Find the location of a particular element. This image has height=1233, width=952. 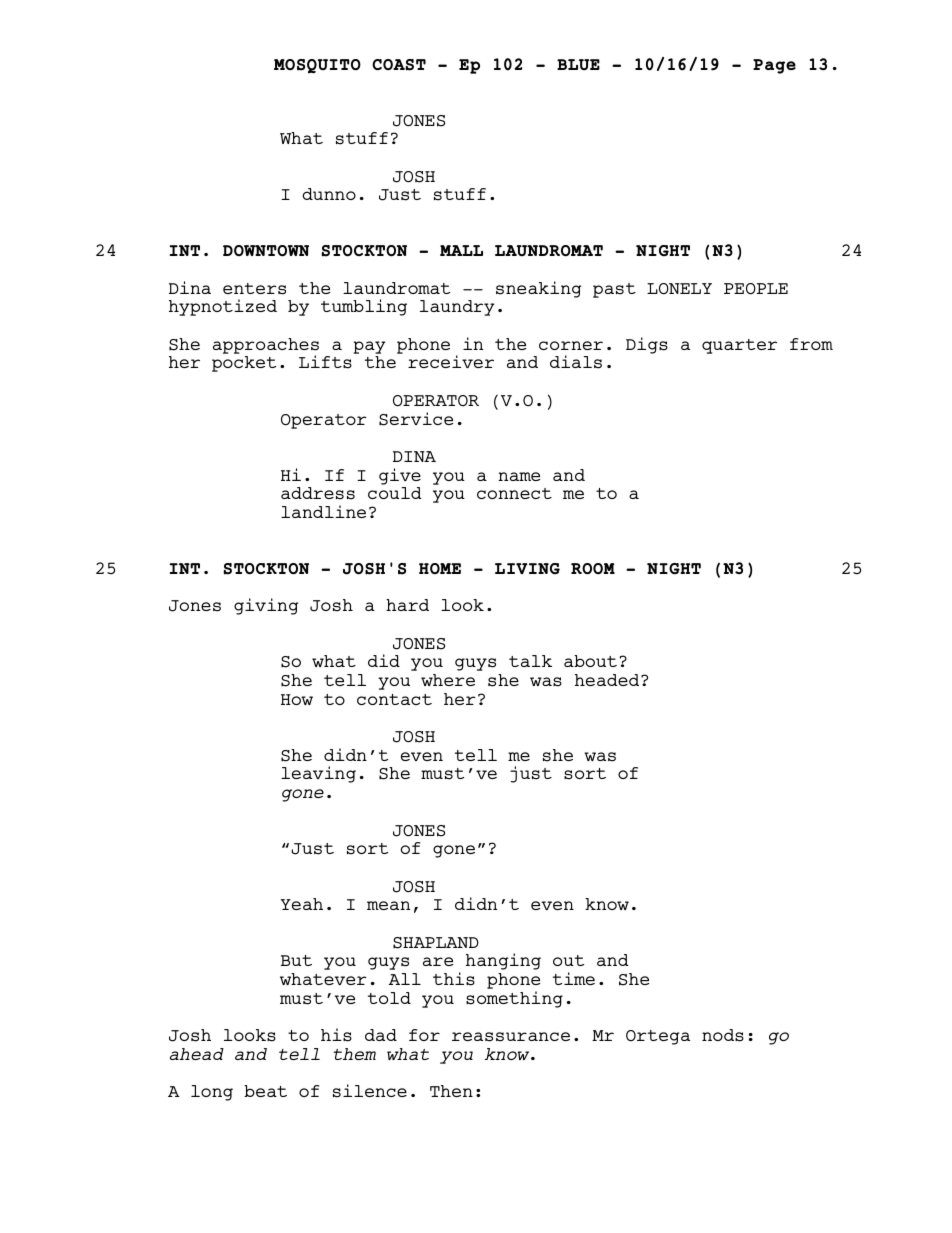

leaving is located at coordinates (318, 774).
